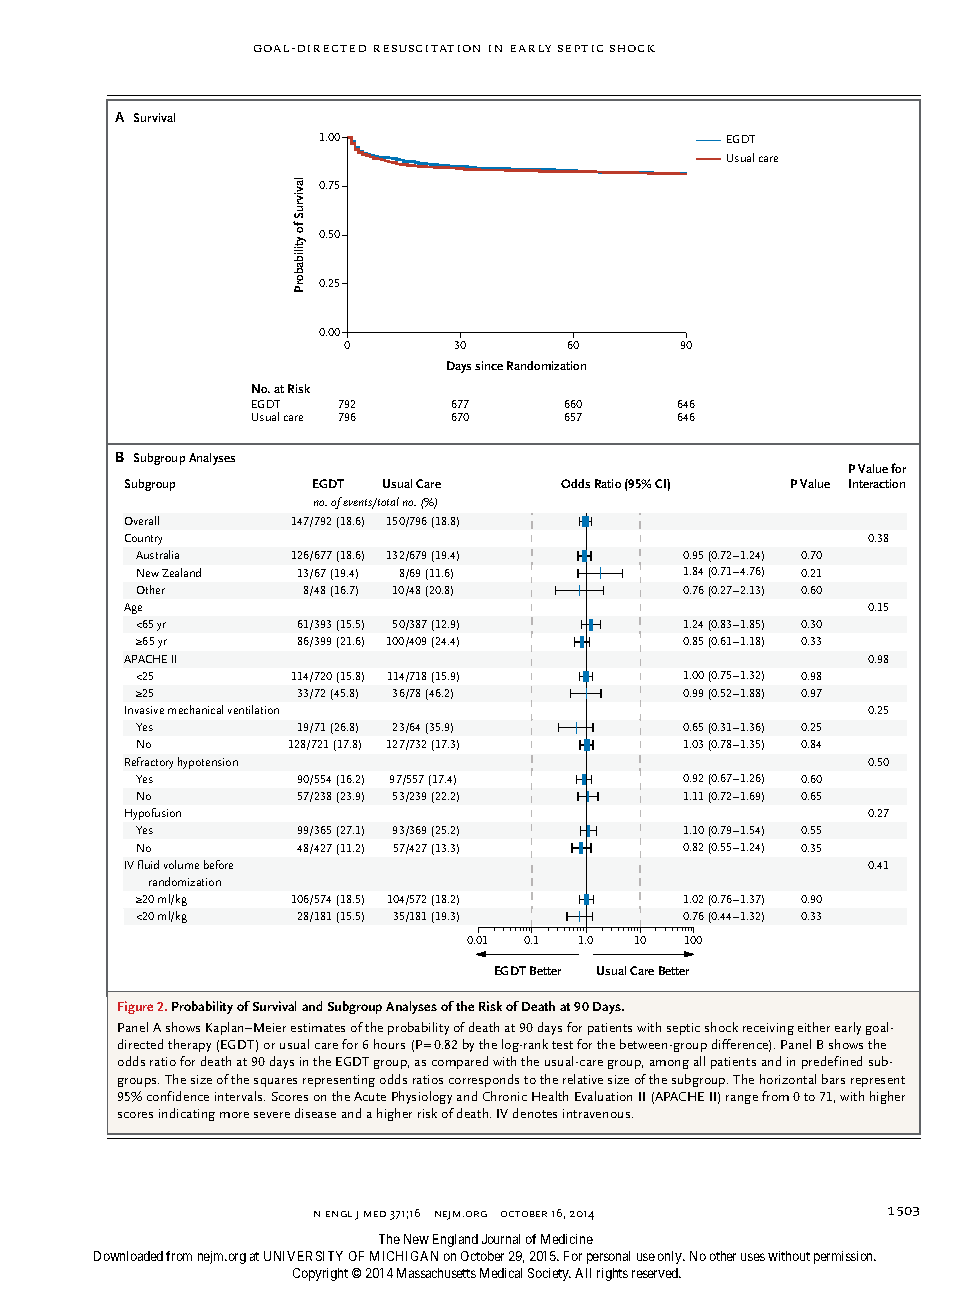 Image resolution: width=974 pixels, height=1299 pixels. Describe the element at coordinates (562, 1045) in the screenshot. I see `test` at that location.
